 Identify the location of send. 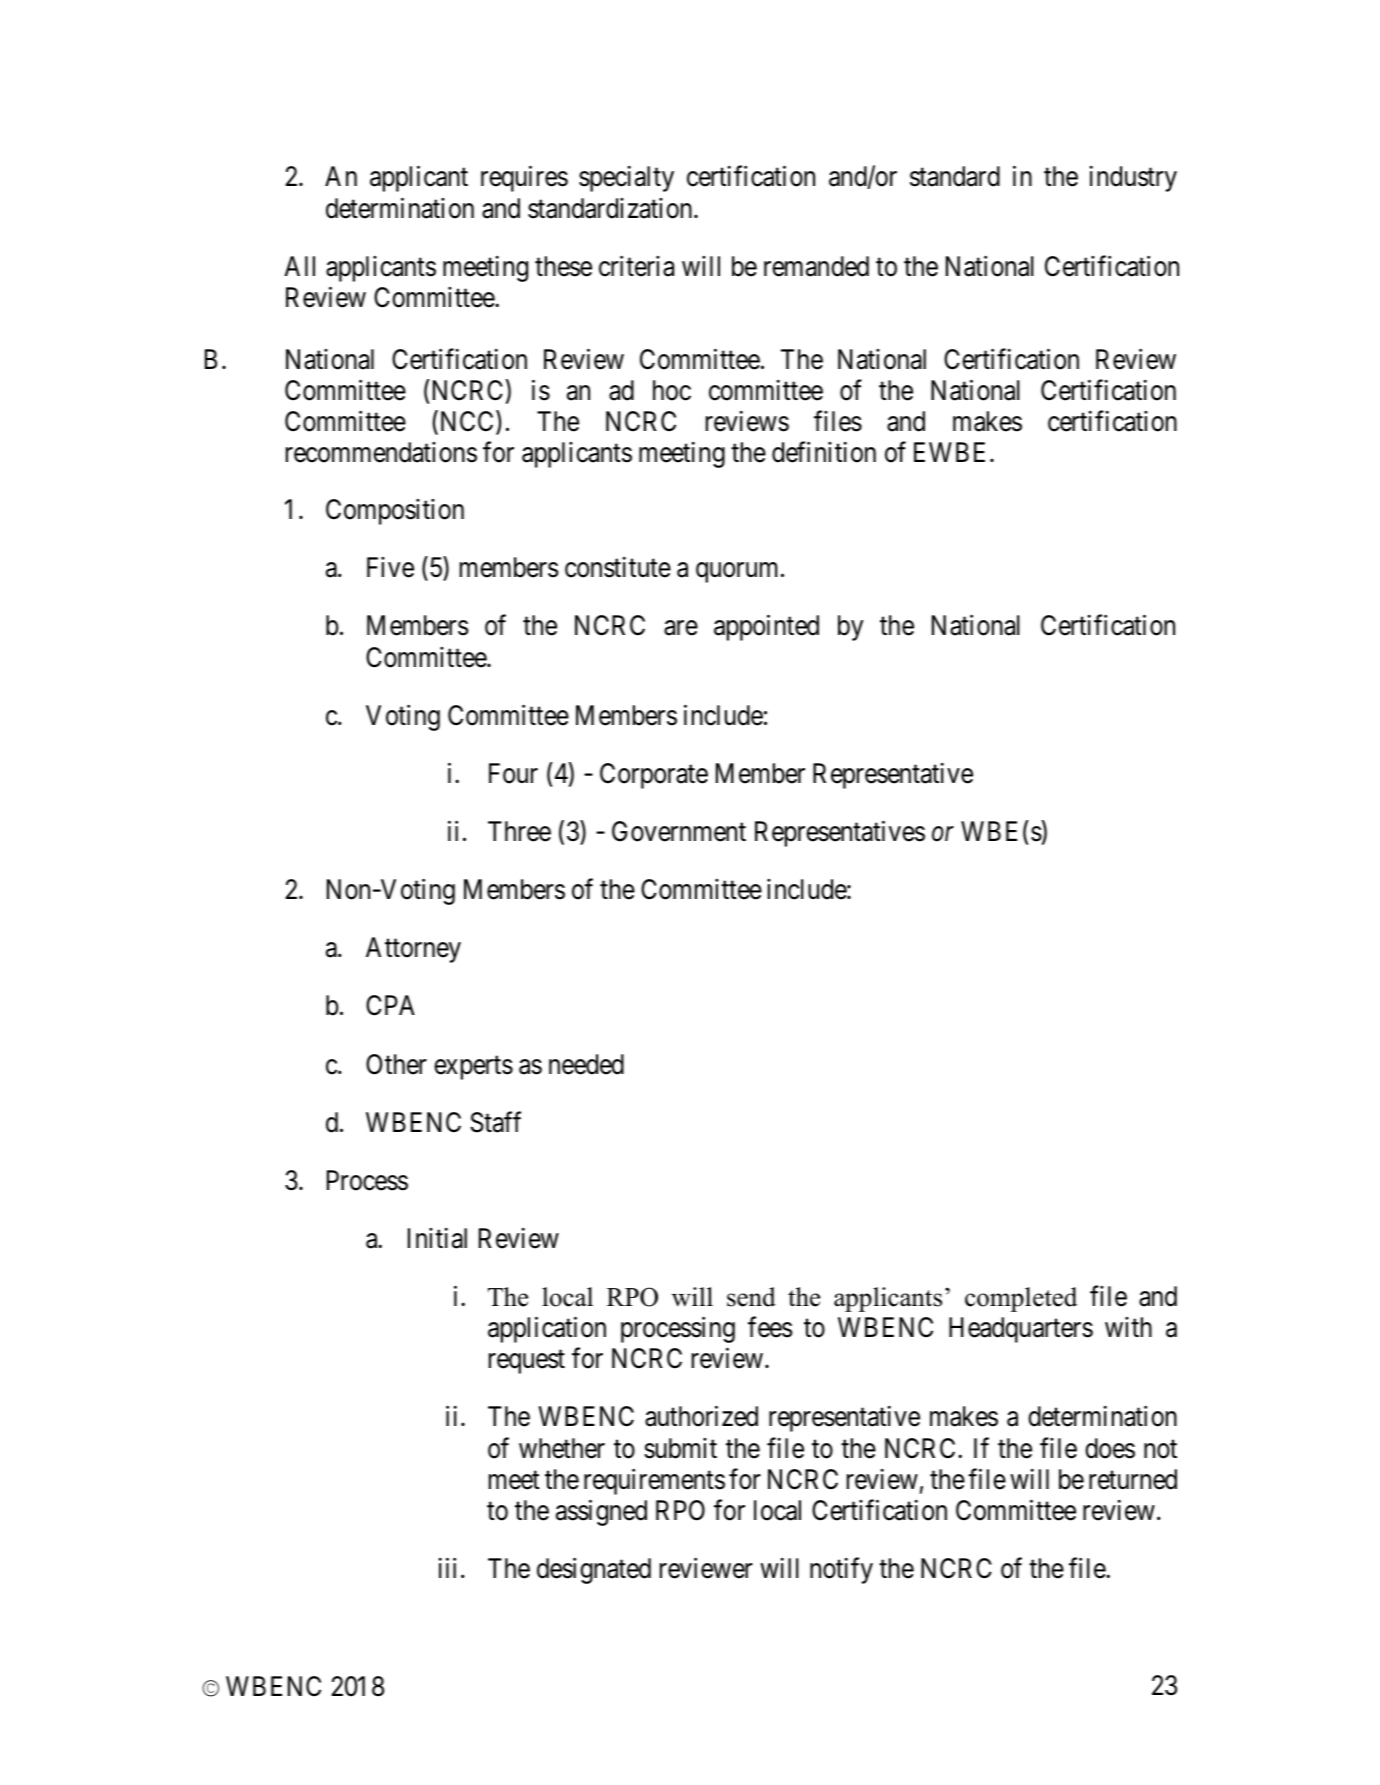
(751, 1297).
